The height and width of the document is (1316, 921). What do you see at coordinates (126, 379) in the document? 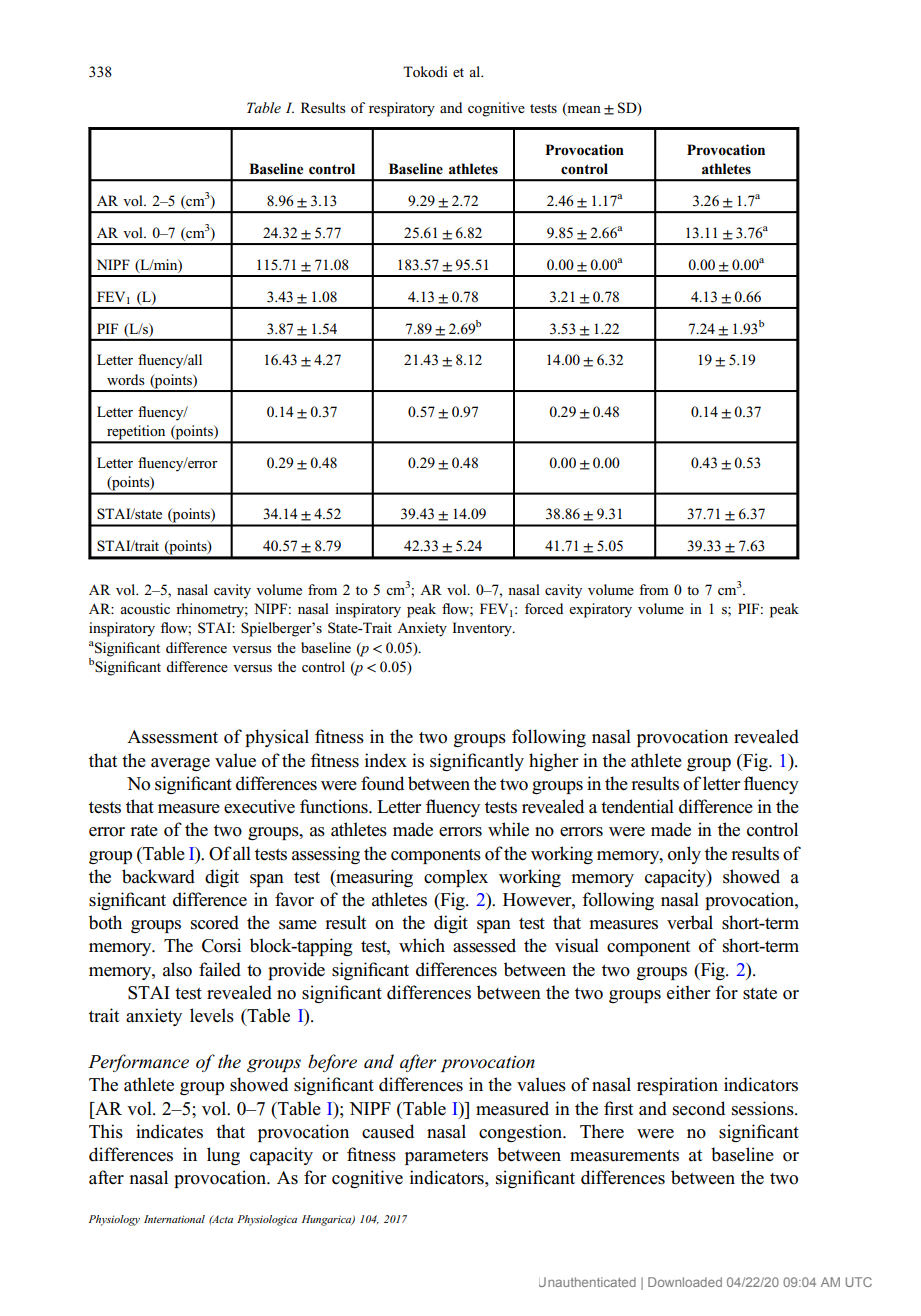
I see `words` at bounding box center [126, 379].
